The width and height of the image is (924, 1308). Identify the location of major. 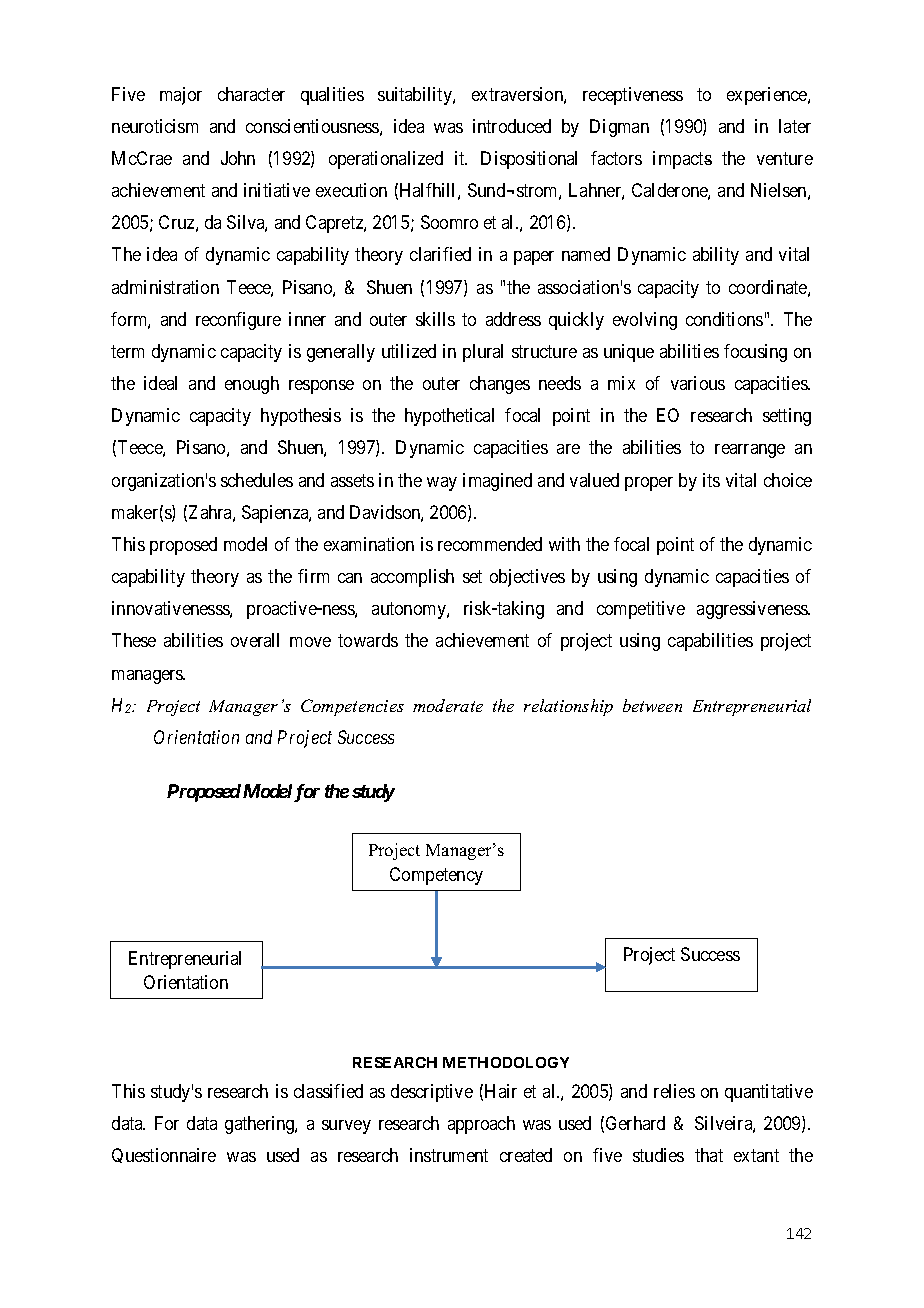
(181, 96).
